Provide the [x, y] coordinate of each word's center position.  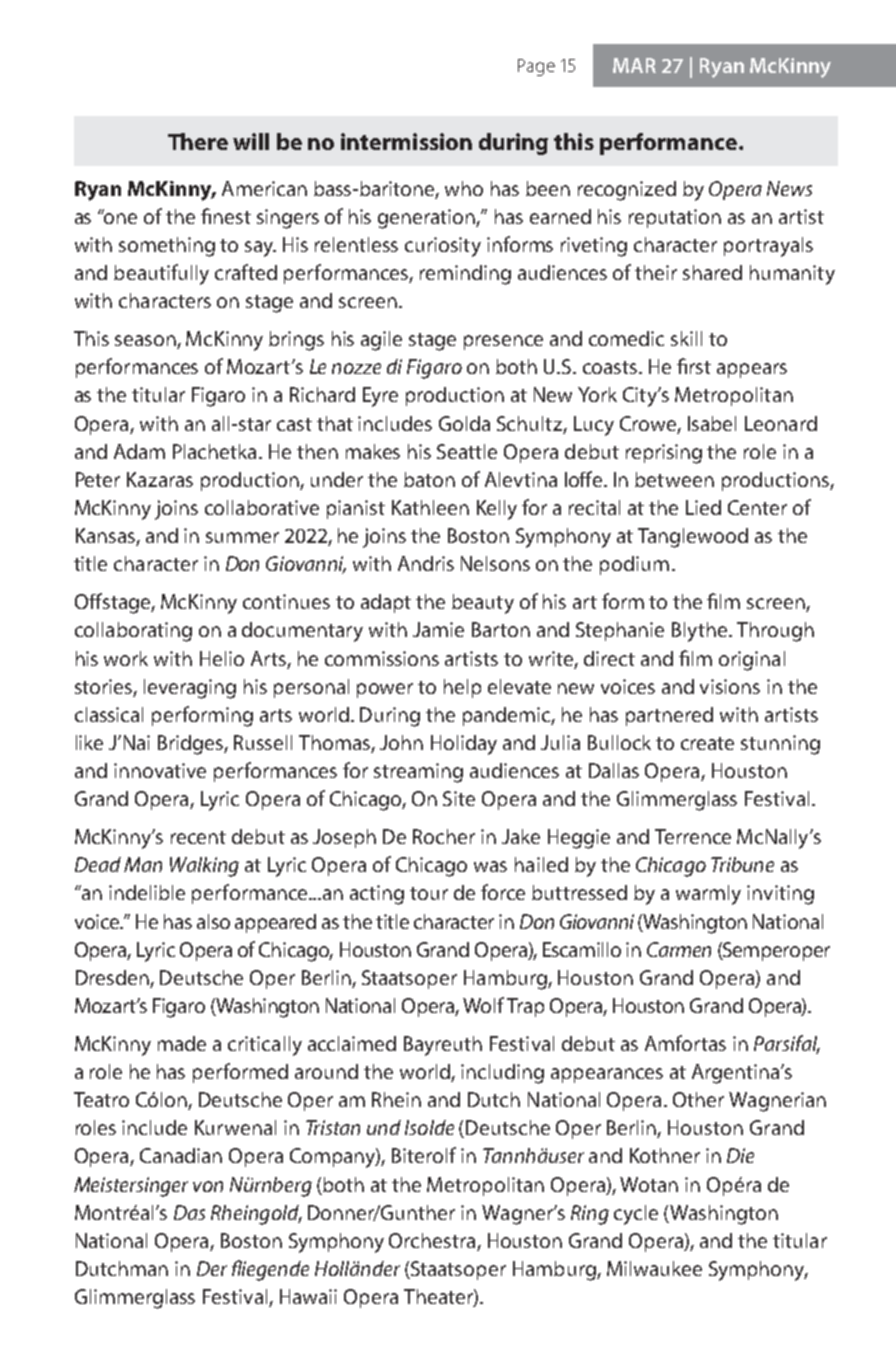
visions [730, 686]
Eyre [380, 397]
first [694, 366]
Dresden [113, 979]
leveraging [190, 689]
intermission [406, 141]
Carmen [679, 949]
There [198, 141]
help [462, 688]
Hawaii [308, 1296]
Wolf [483, 1005]
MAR [634, 65]
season [146, 342]
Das [189, 1212]
